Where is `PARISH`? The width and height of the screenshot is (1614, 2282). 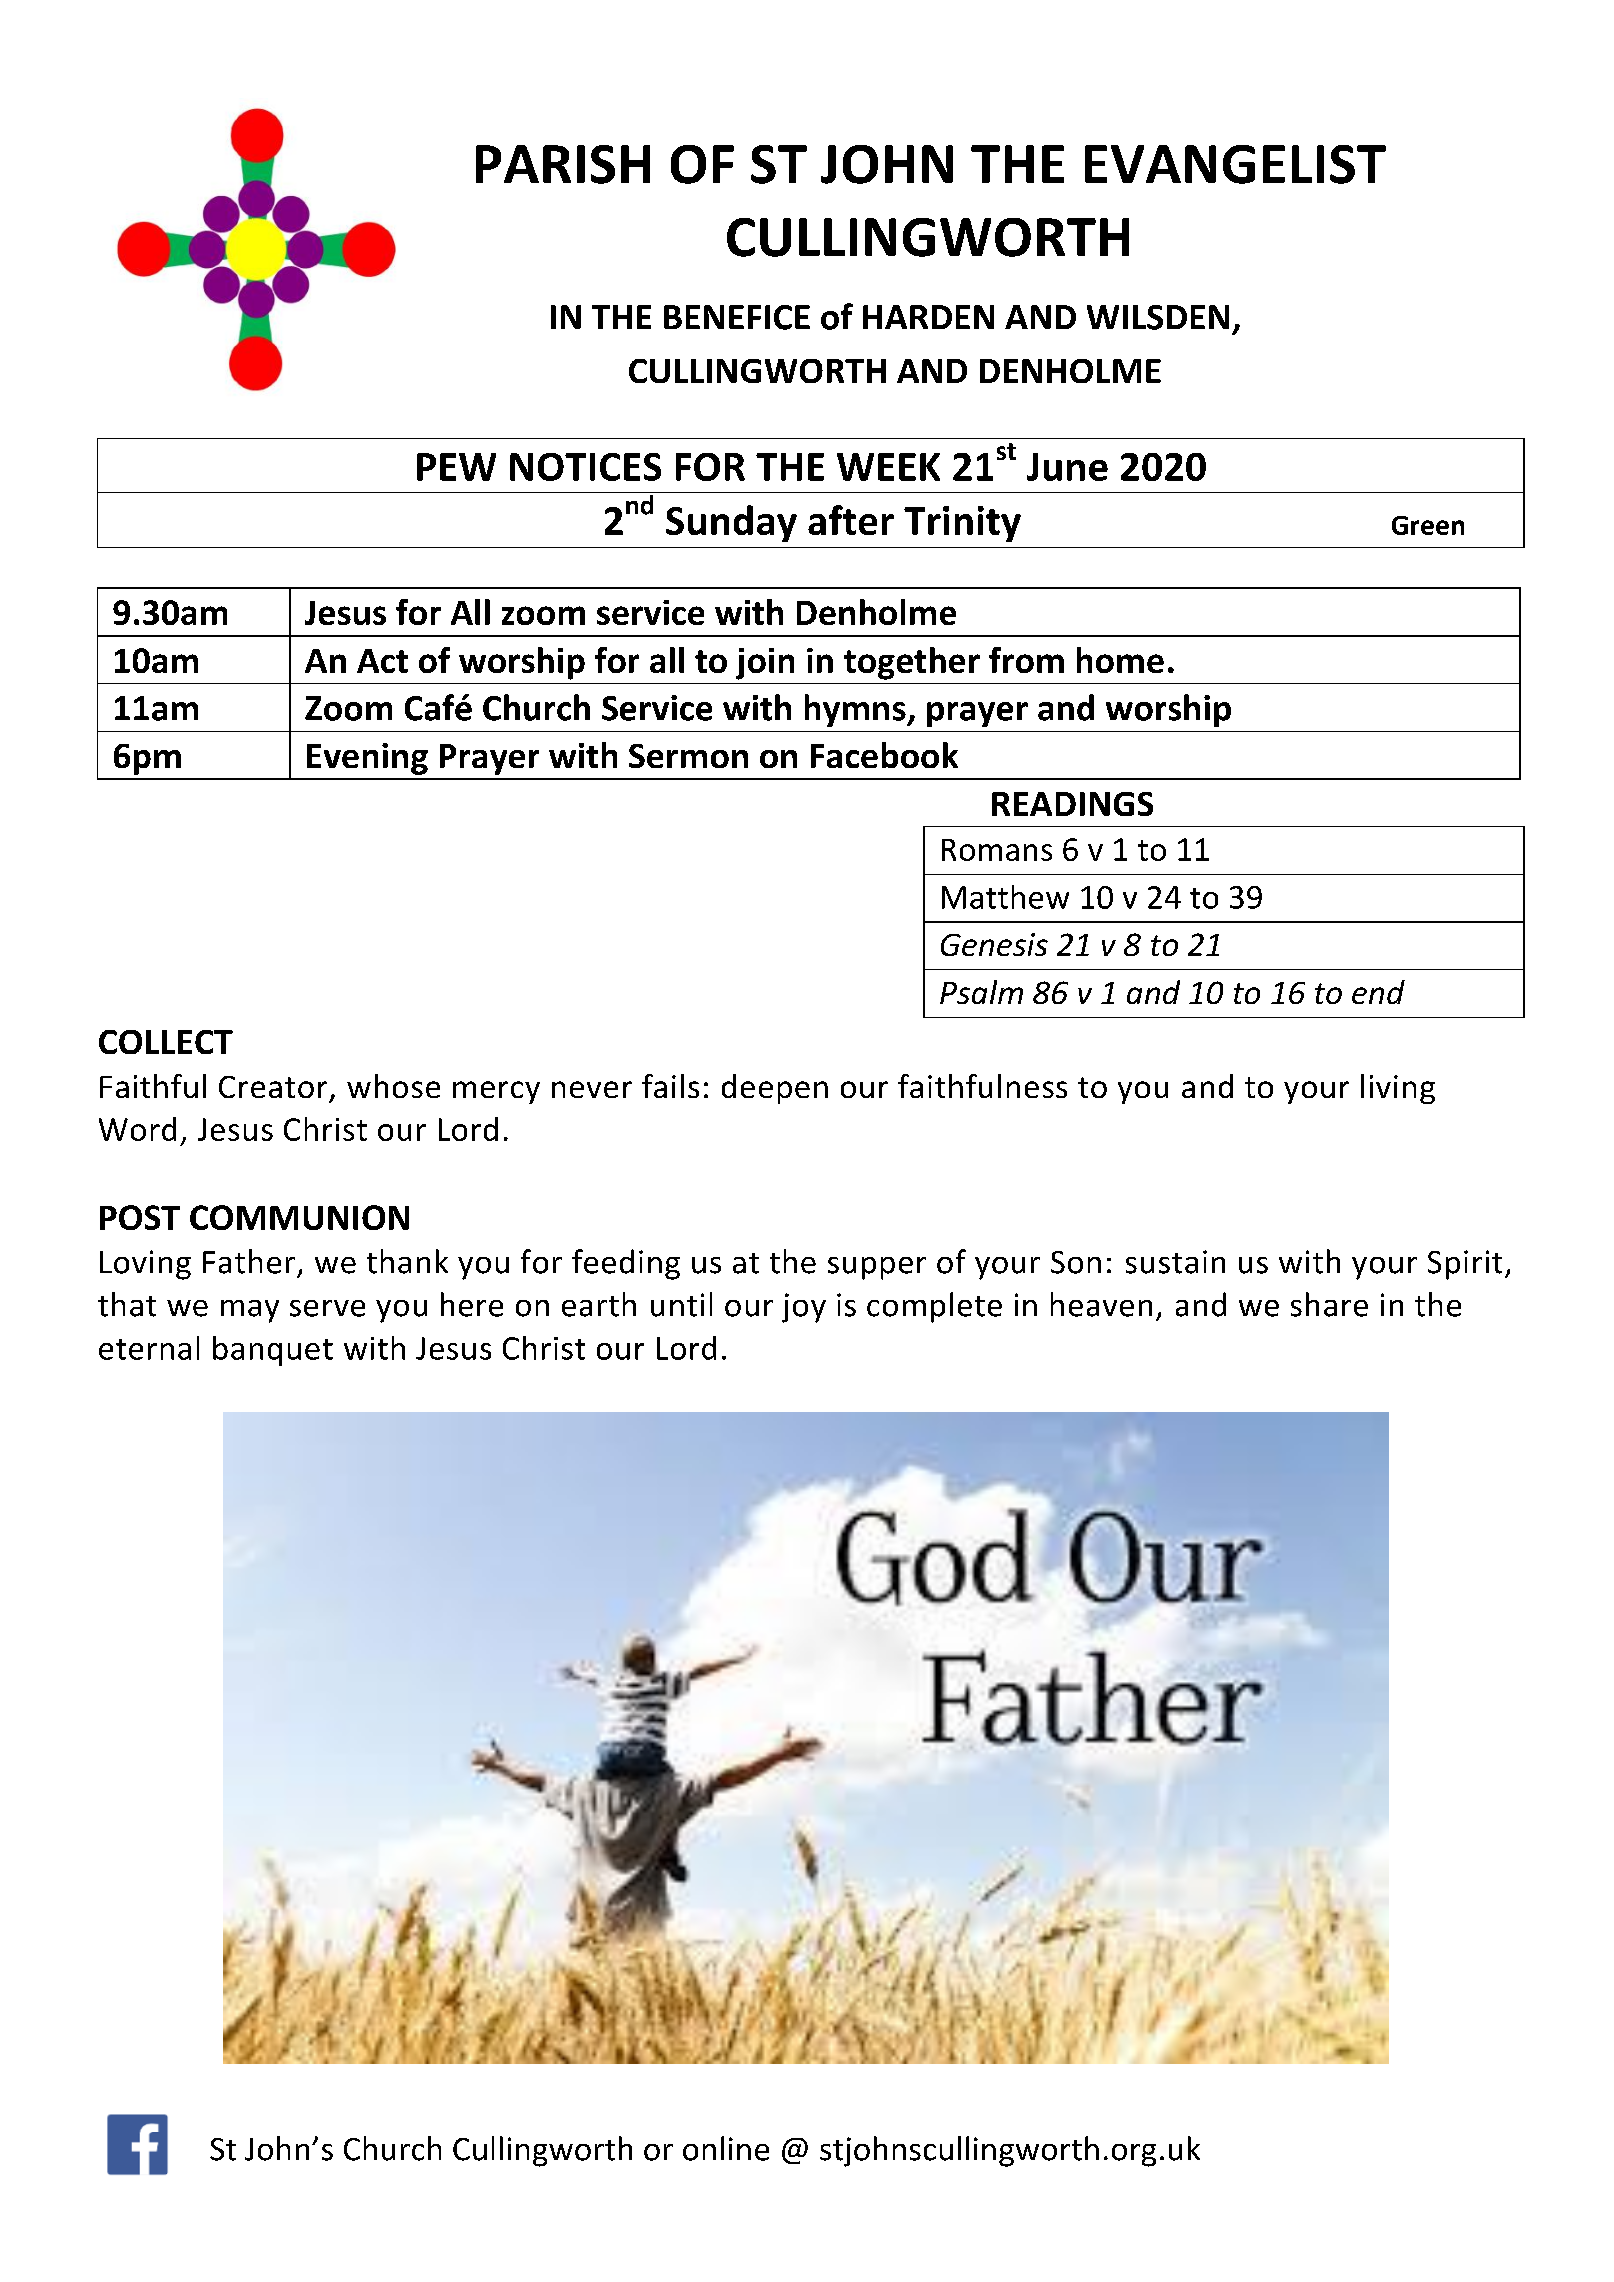 PARISH is located at coordinates (563, 164).
